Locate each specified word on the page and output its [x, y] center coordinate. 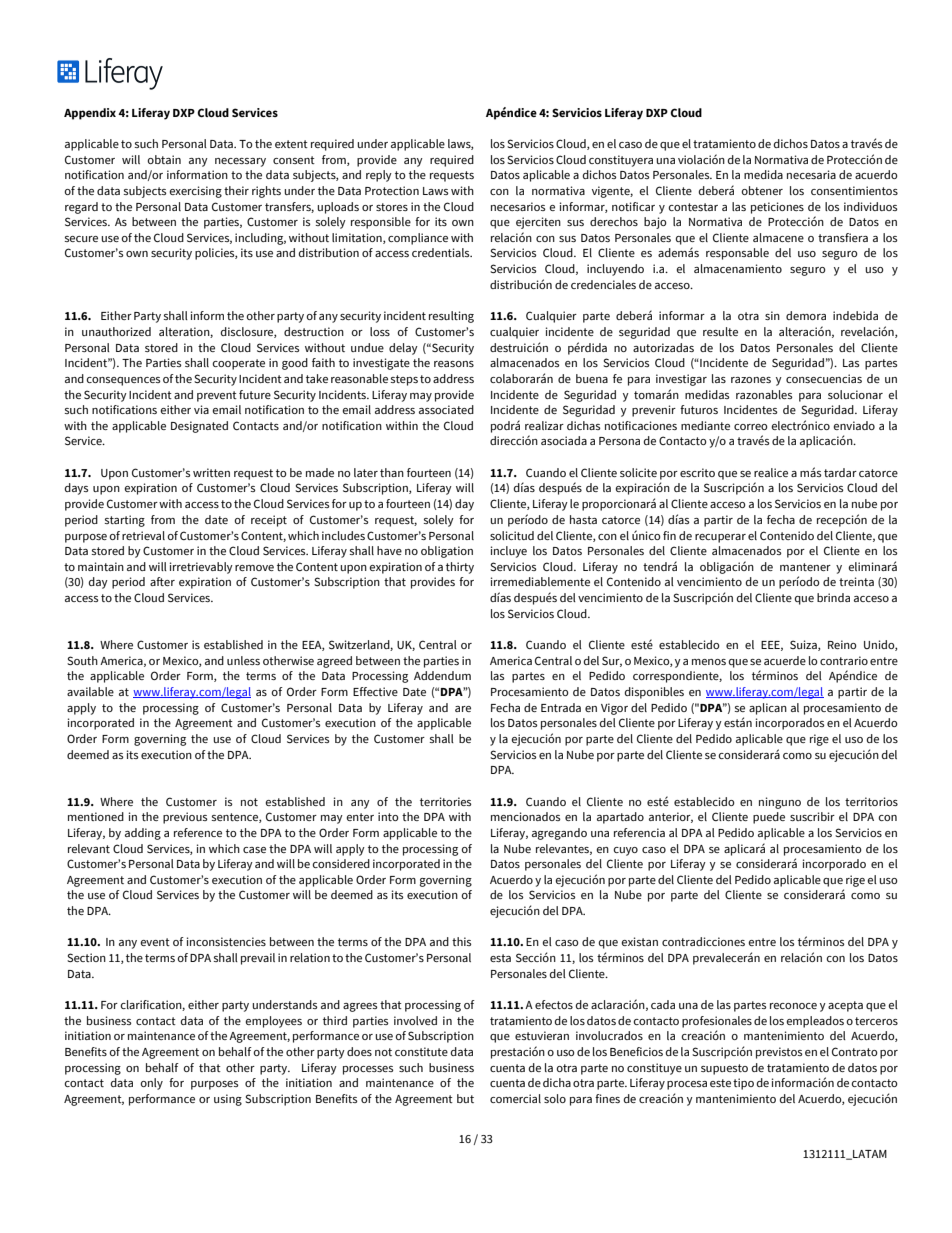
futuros [699, 409]
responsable [737, 254]
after [162, 581]
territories [445, 801]
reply [379, 176]
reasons [454, 364]
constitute [421, 1051]
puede [769, 818]
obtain [164, 159]
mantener [805, 567]
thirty [460, 568]
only [152, 1084]
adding [143, 834]
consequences [123, 381]
